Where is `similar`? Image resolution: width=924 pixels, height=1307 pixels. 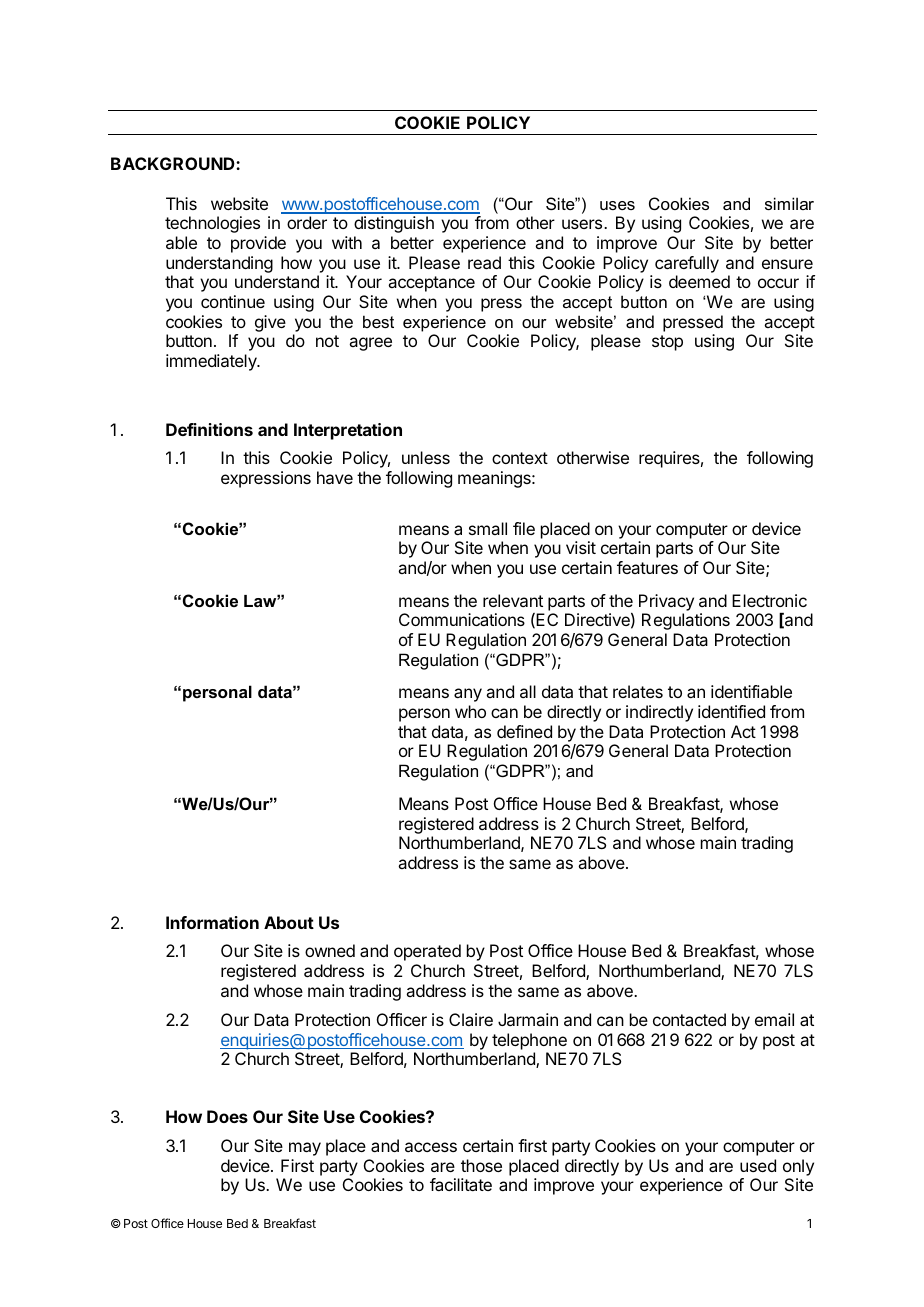 similar is located at coordinates (789, 203).
